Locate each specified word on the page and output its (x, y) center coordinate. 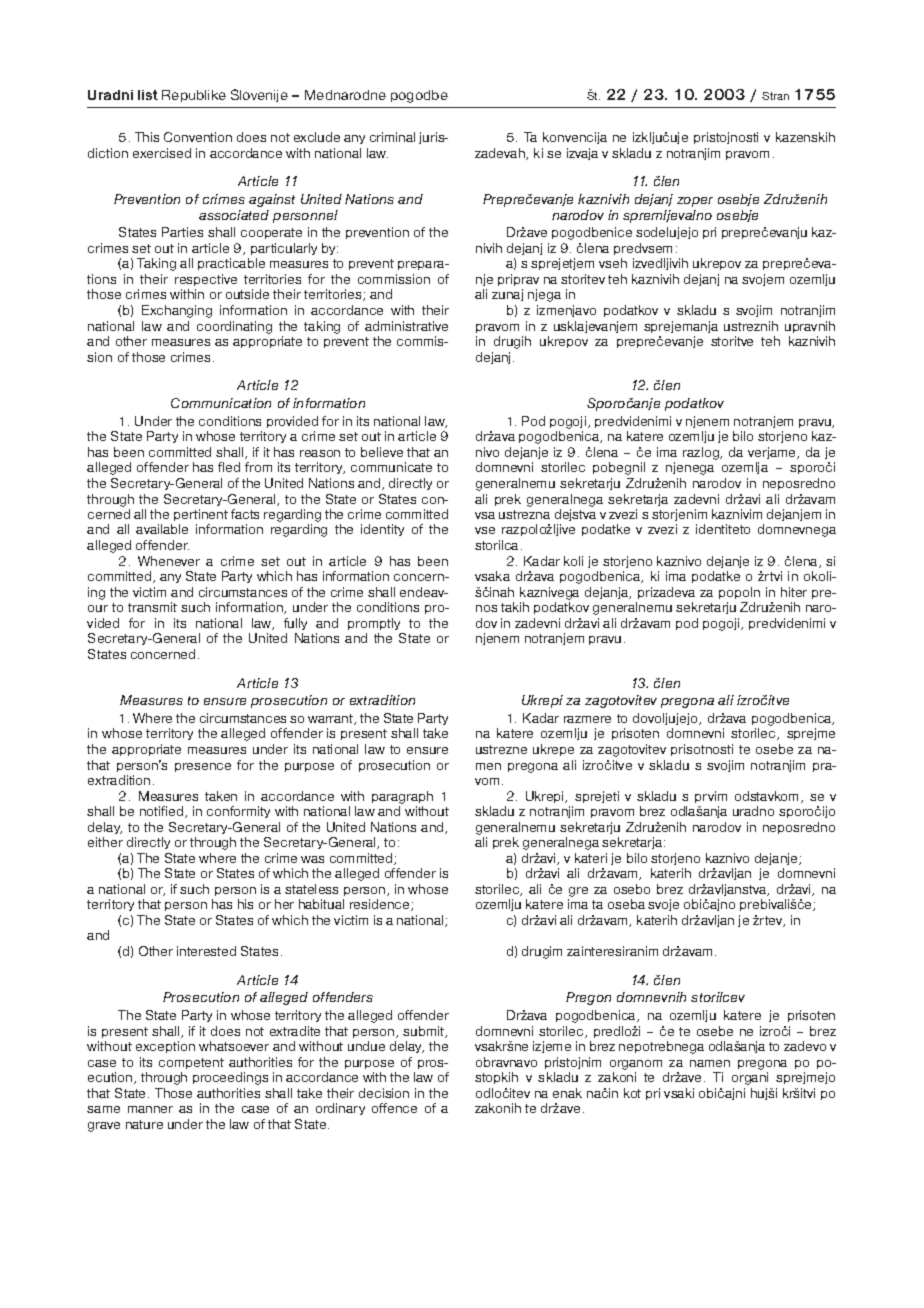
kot (632, 1093)
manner (150, 1109)
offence (394, 1108)
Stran (775, 96)
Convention (198, 137)
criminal (392, 137)
